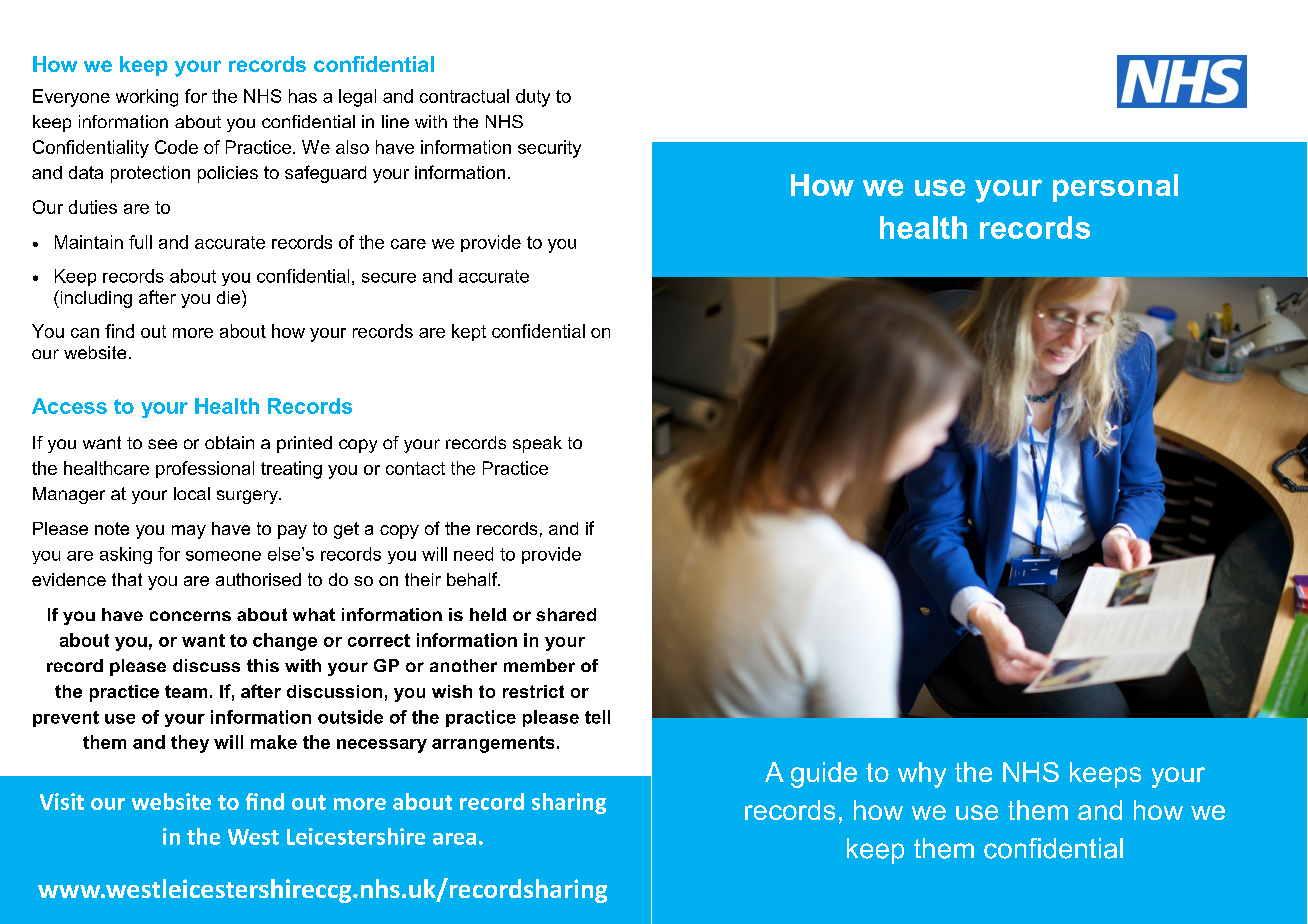 This screenshot has height=924, width=1308. Describe the element at coordinates (454, 839) in the screenshot. I see `area` at that location.
